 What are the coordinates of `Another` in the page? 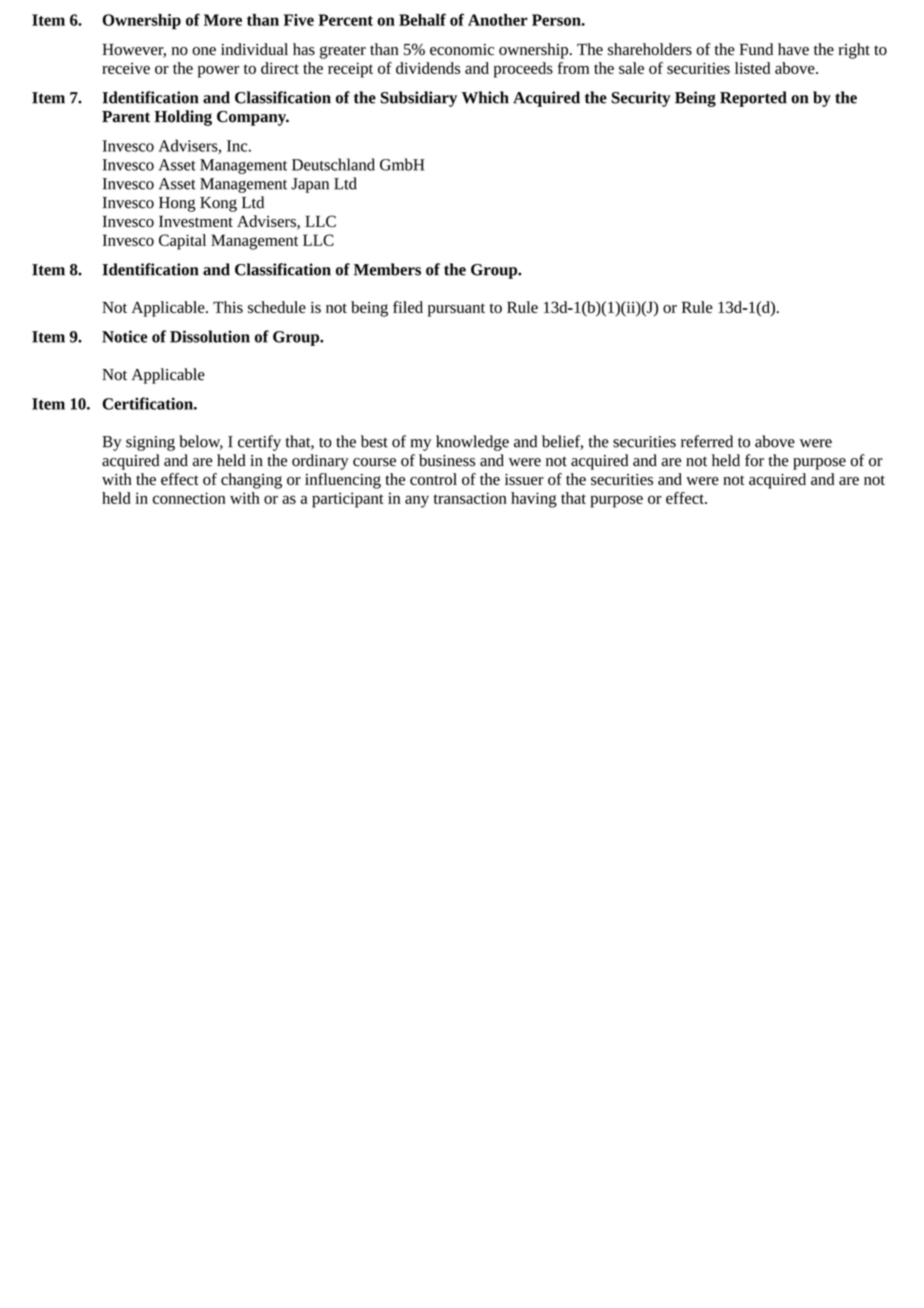 It's located at (498, 20).
